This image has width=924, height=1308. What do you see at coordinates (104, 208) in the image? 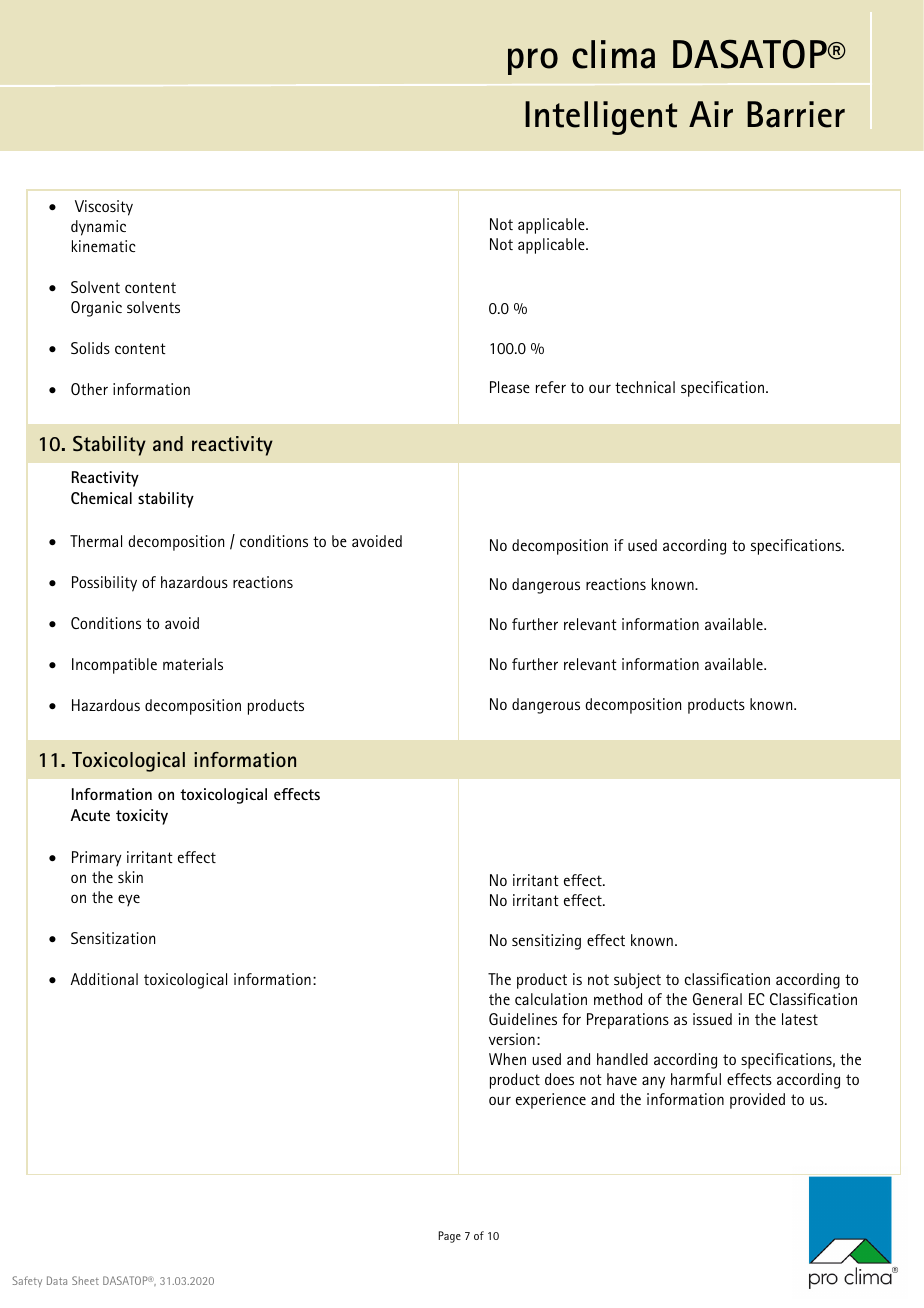
I see `Viscosity` at bounding box center [104, 208].
